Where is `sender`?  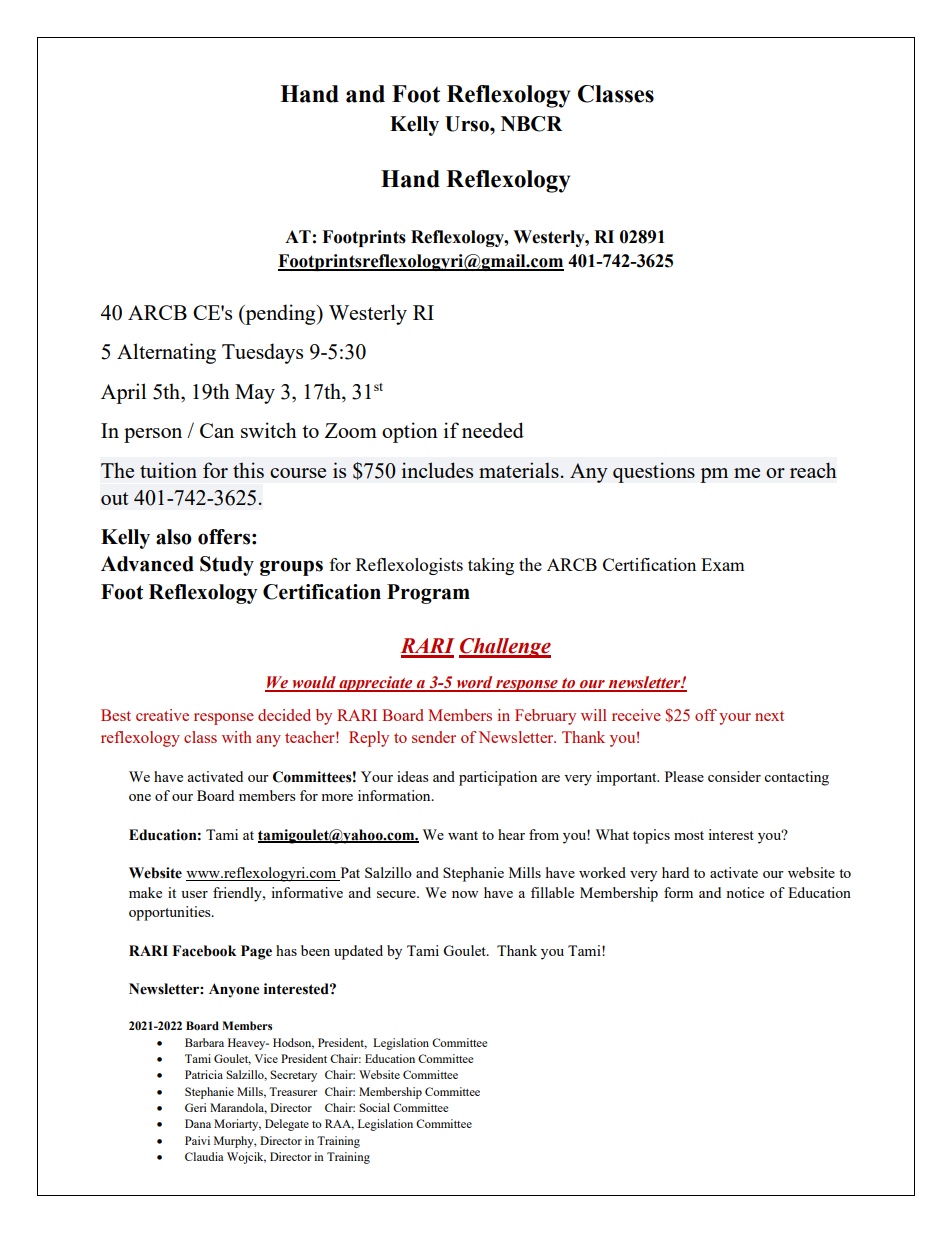 sender is located at coordinates (434, 737).
